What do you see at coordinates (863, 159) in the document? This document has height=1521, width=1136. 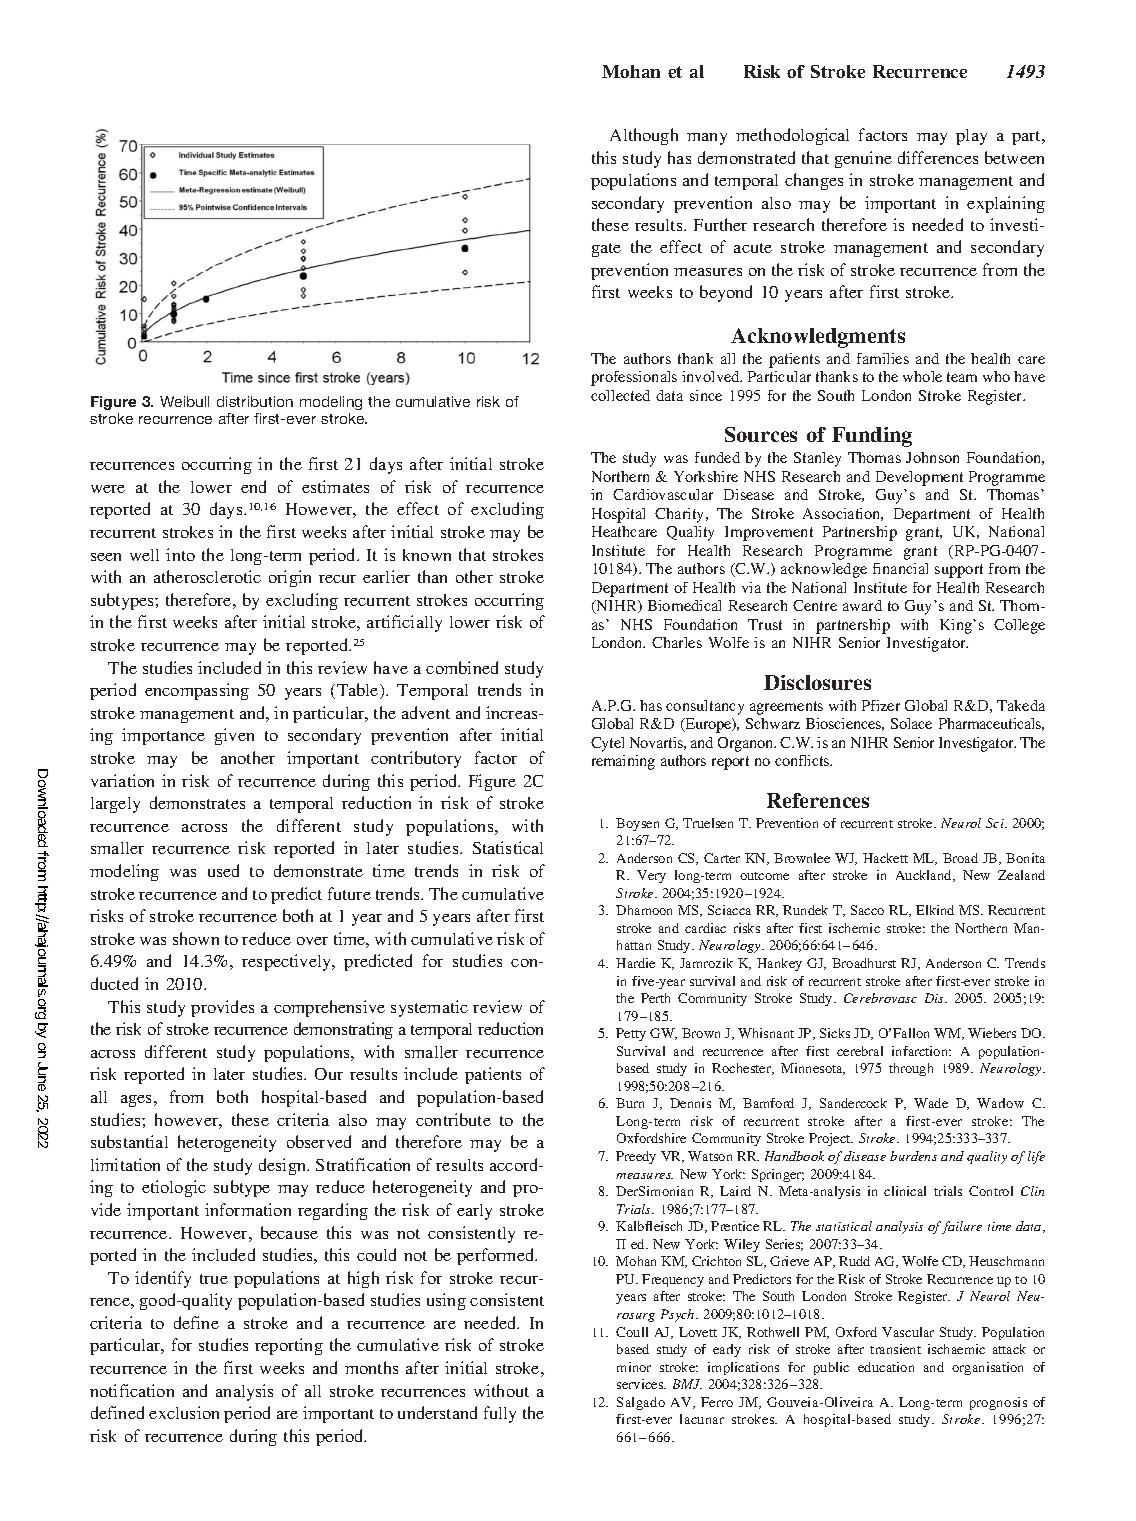 I see `genuine` at bounding box center [863, 159].
